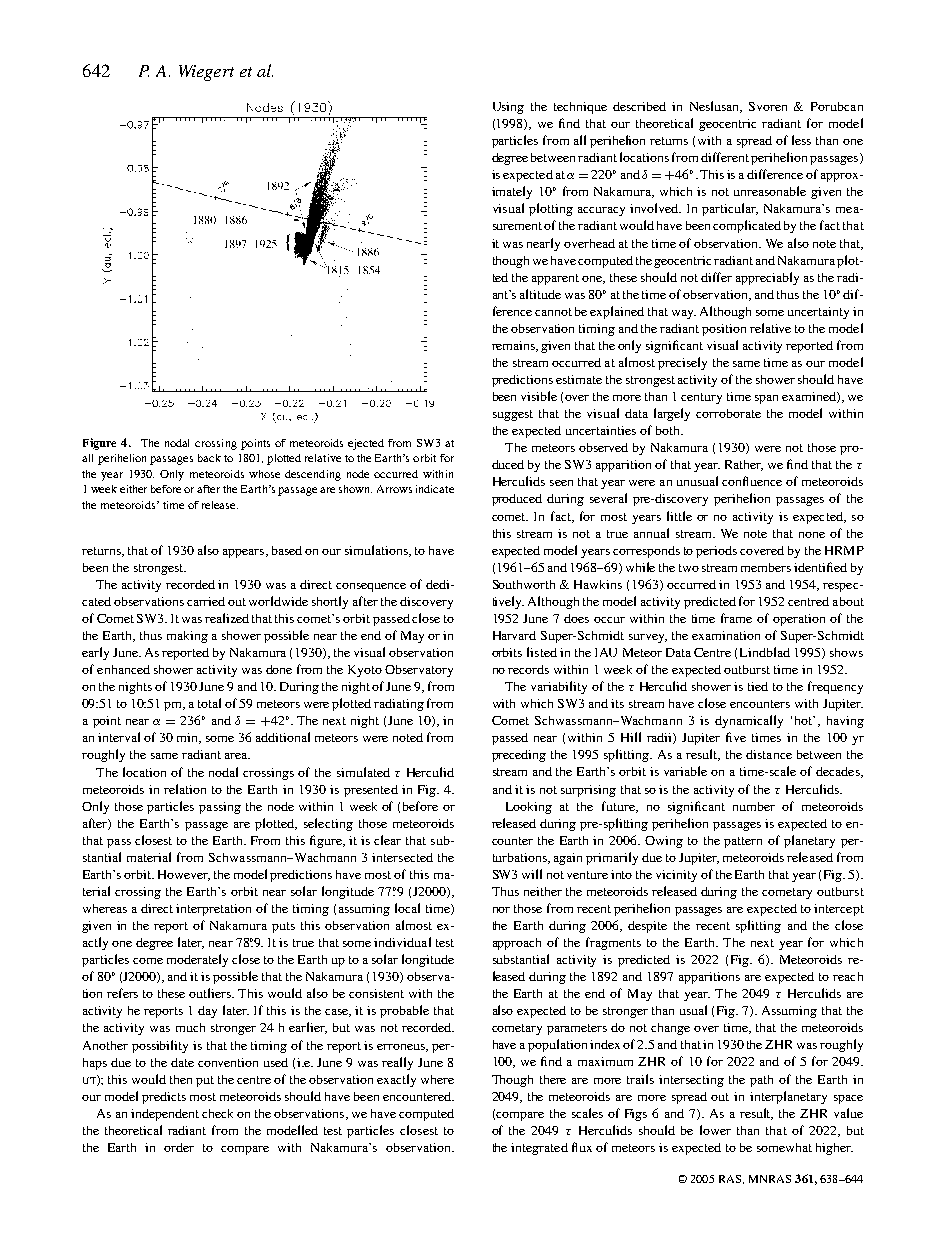  Describe the element at coordinates (501, 910) in the screenshot. I see `nor` at that location.
